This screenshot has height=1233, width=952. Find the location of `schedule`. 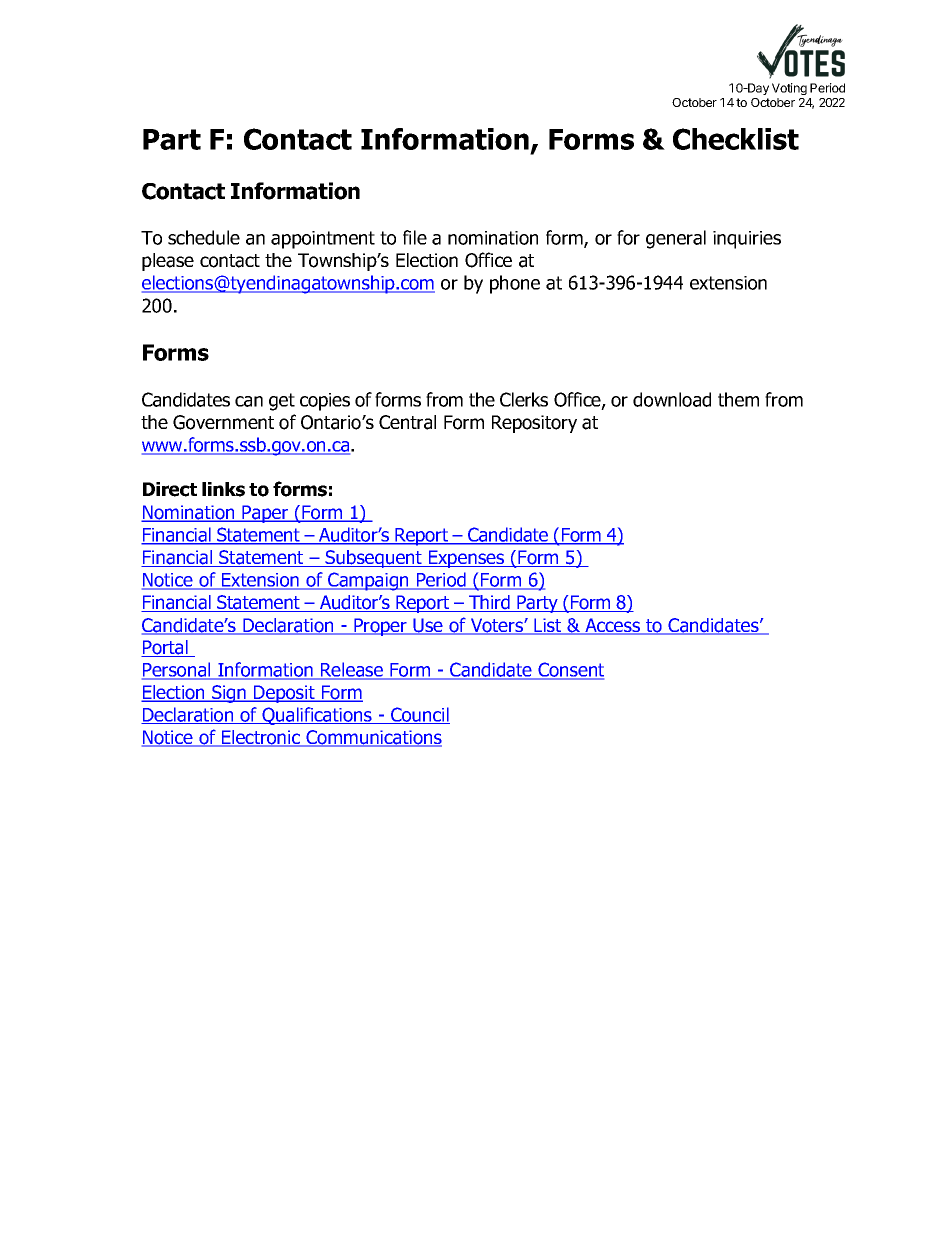

schedule is located at coordinates (204, 237).
